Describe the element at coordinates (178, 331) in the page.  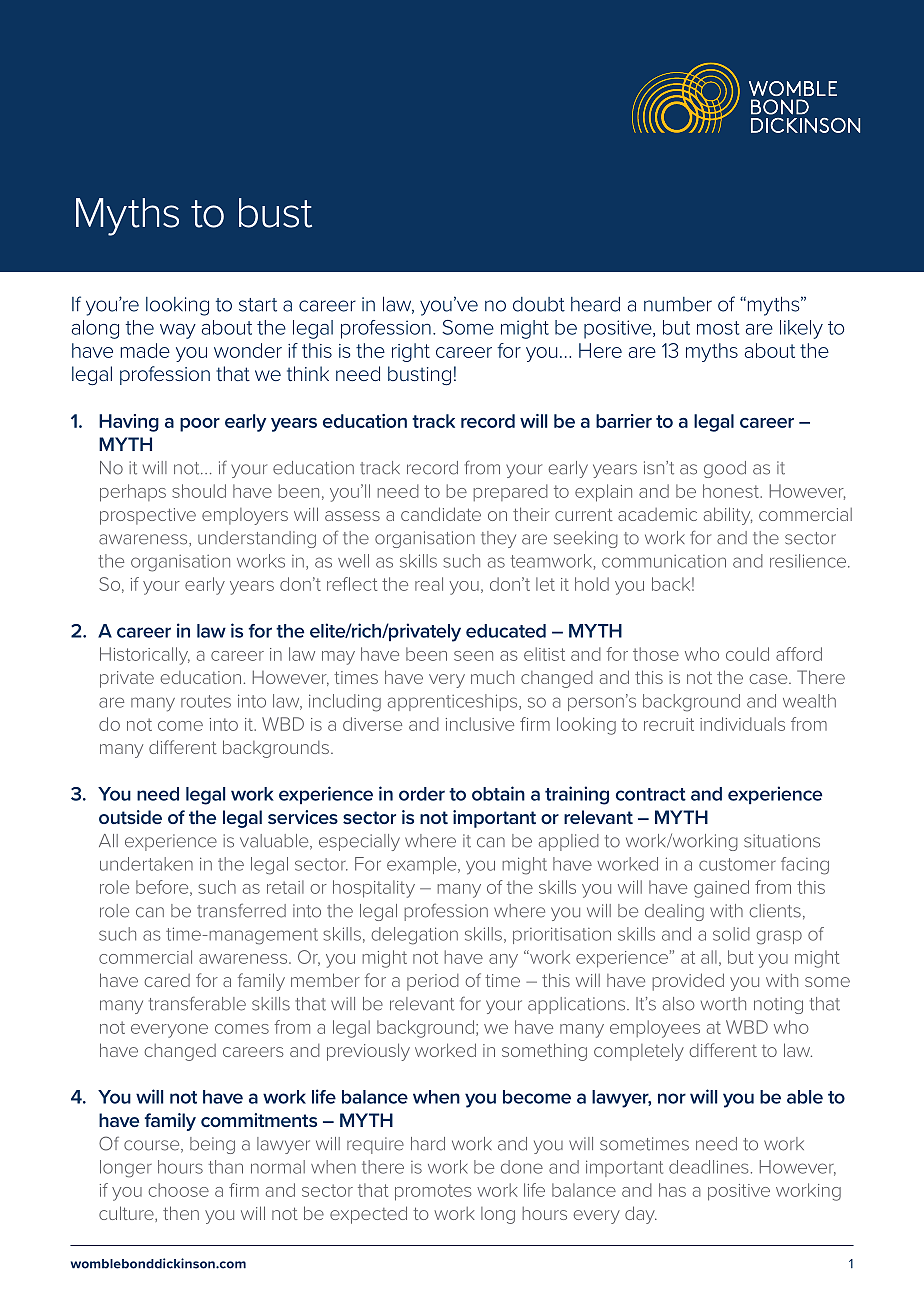
I see `way` at that location.
